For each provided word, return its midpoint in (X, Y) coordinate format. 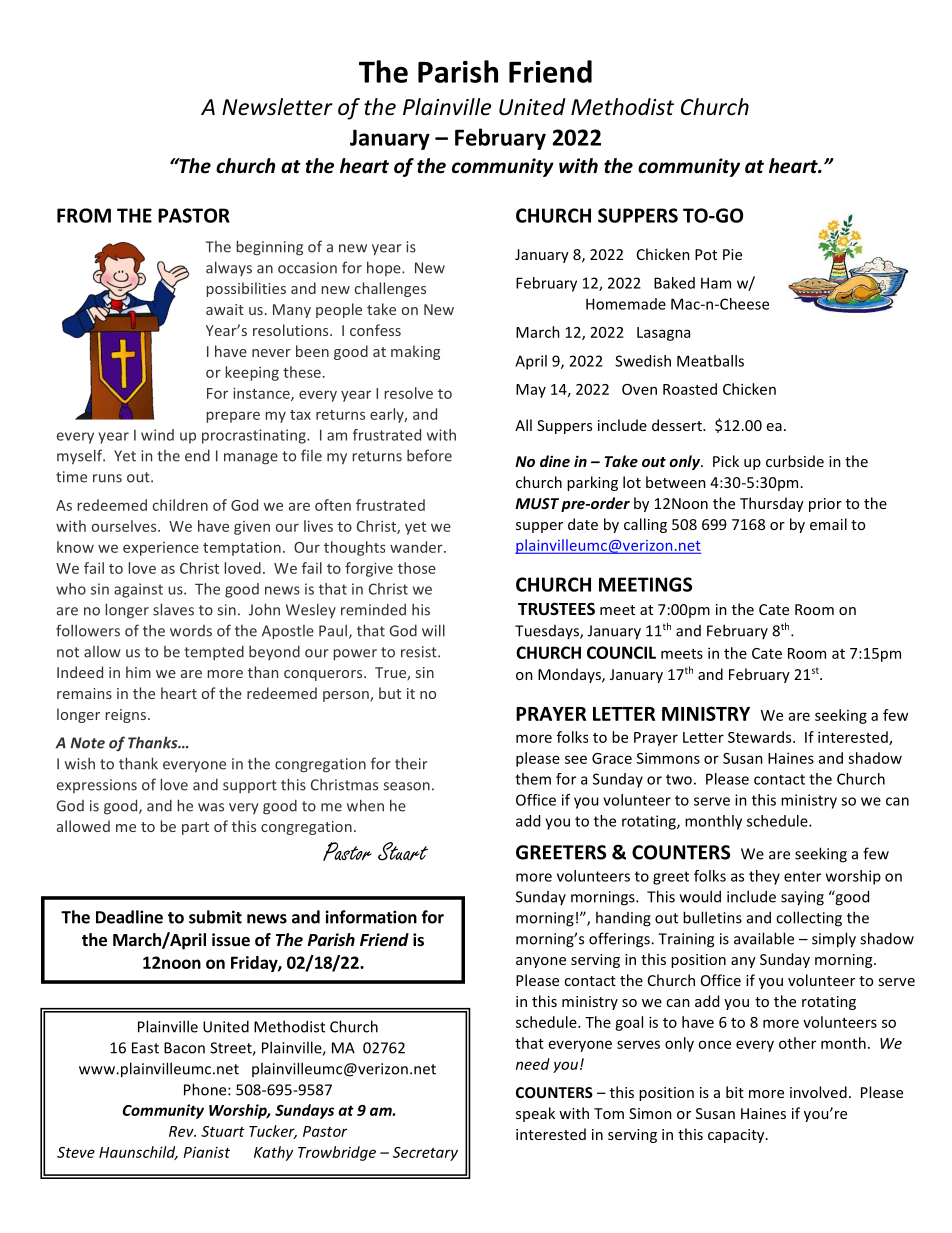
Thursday (772, 504)
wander (417, 547)
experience (161, 549)
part (195, 828)
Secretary (425, 1154)
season (406, 786)
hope (385, 268)
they (764, 877)
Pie (732, 254)
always (229, 268)
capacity (737, 1136)
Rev (182, 1131)
